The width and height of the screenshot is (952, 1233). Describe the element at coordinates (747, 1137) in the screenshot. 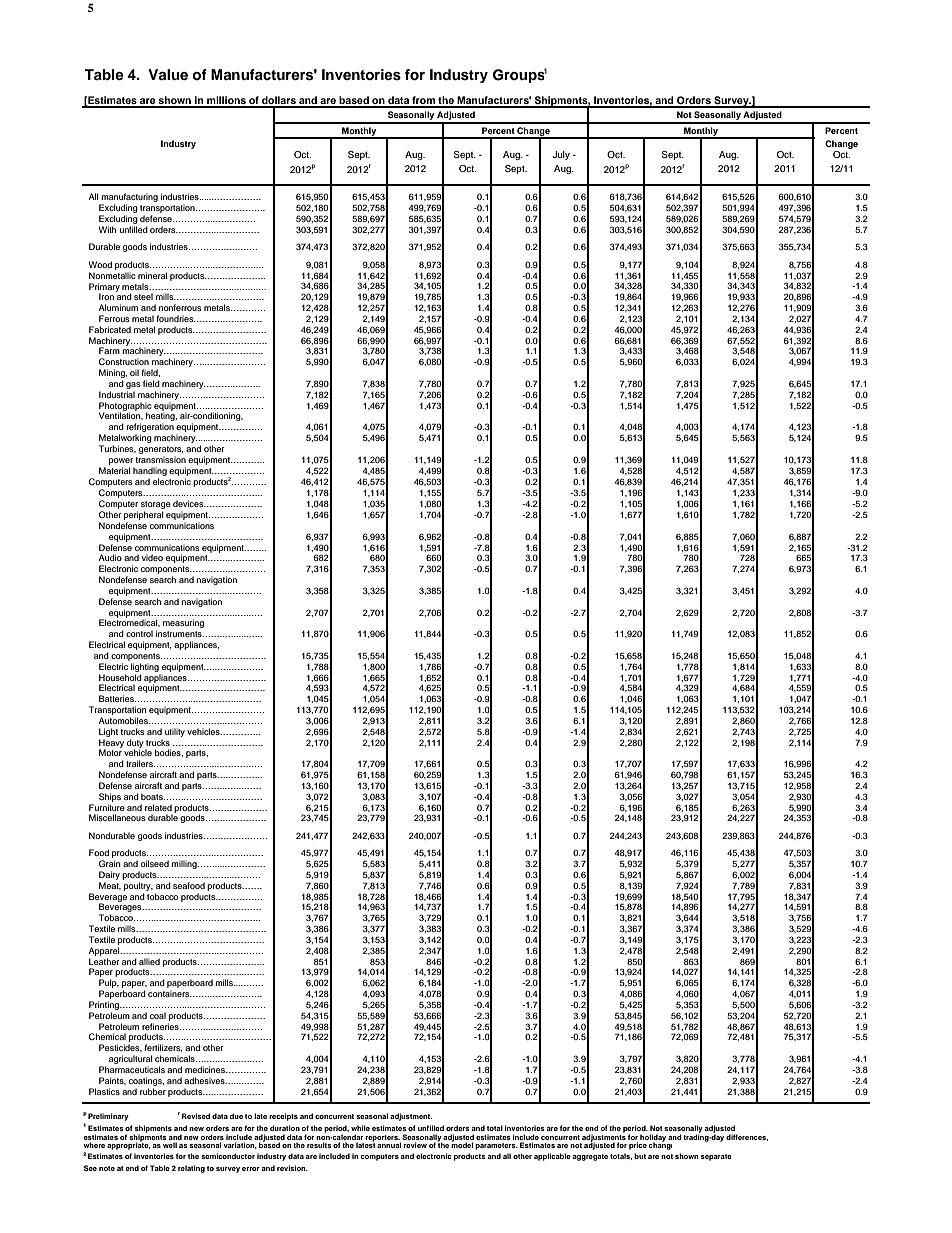

I see `differences` at that location.
